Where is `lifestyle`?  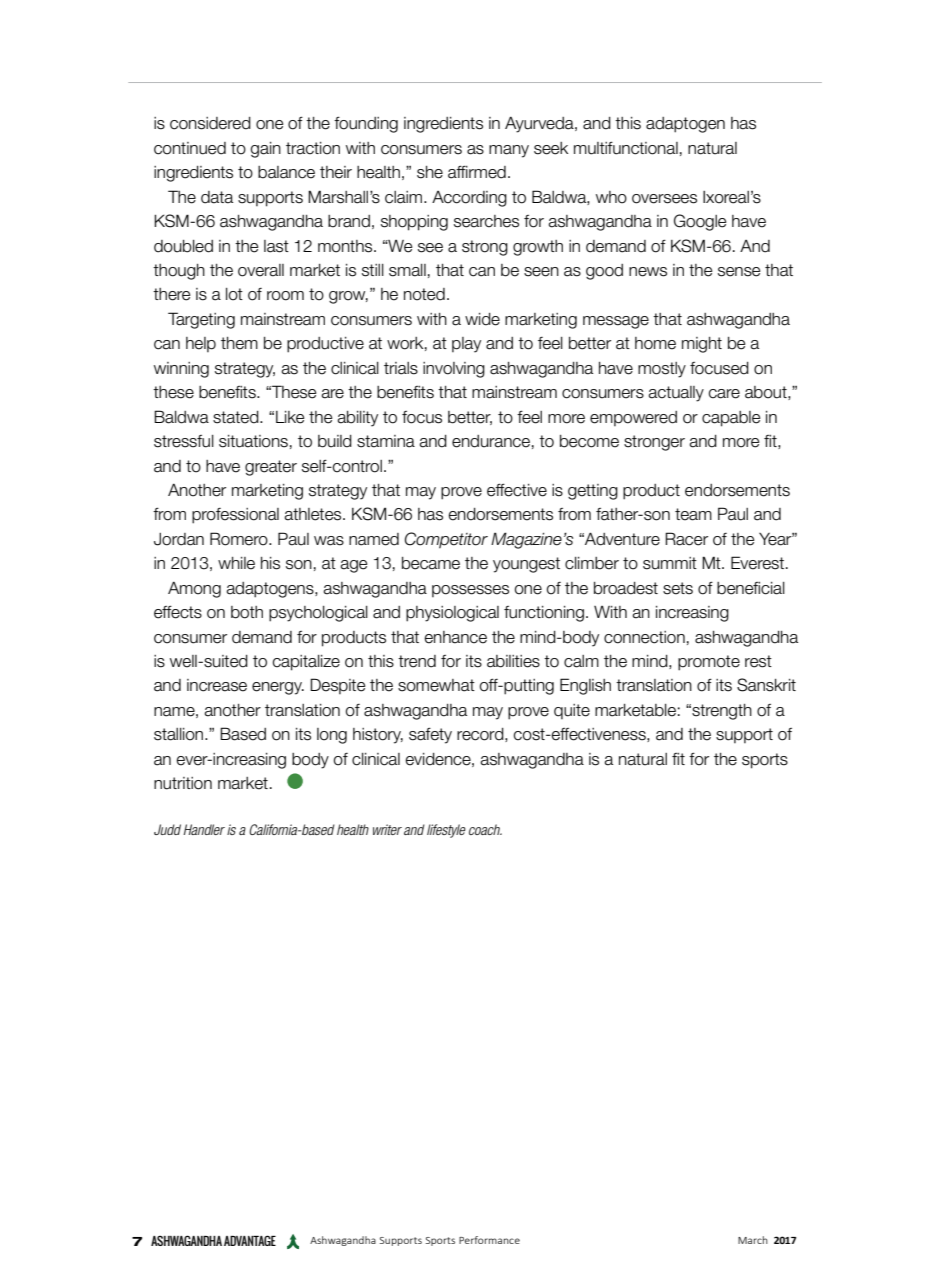
lifestyle is located at coordinates (446, 831).
